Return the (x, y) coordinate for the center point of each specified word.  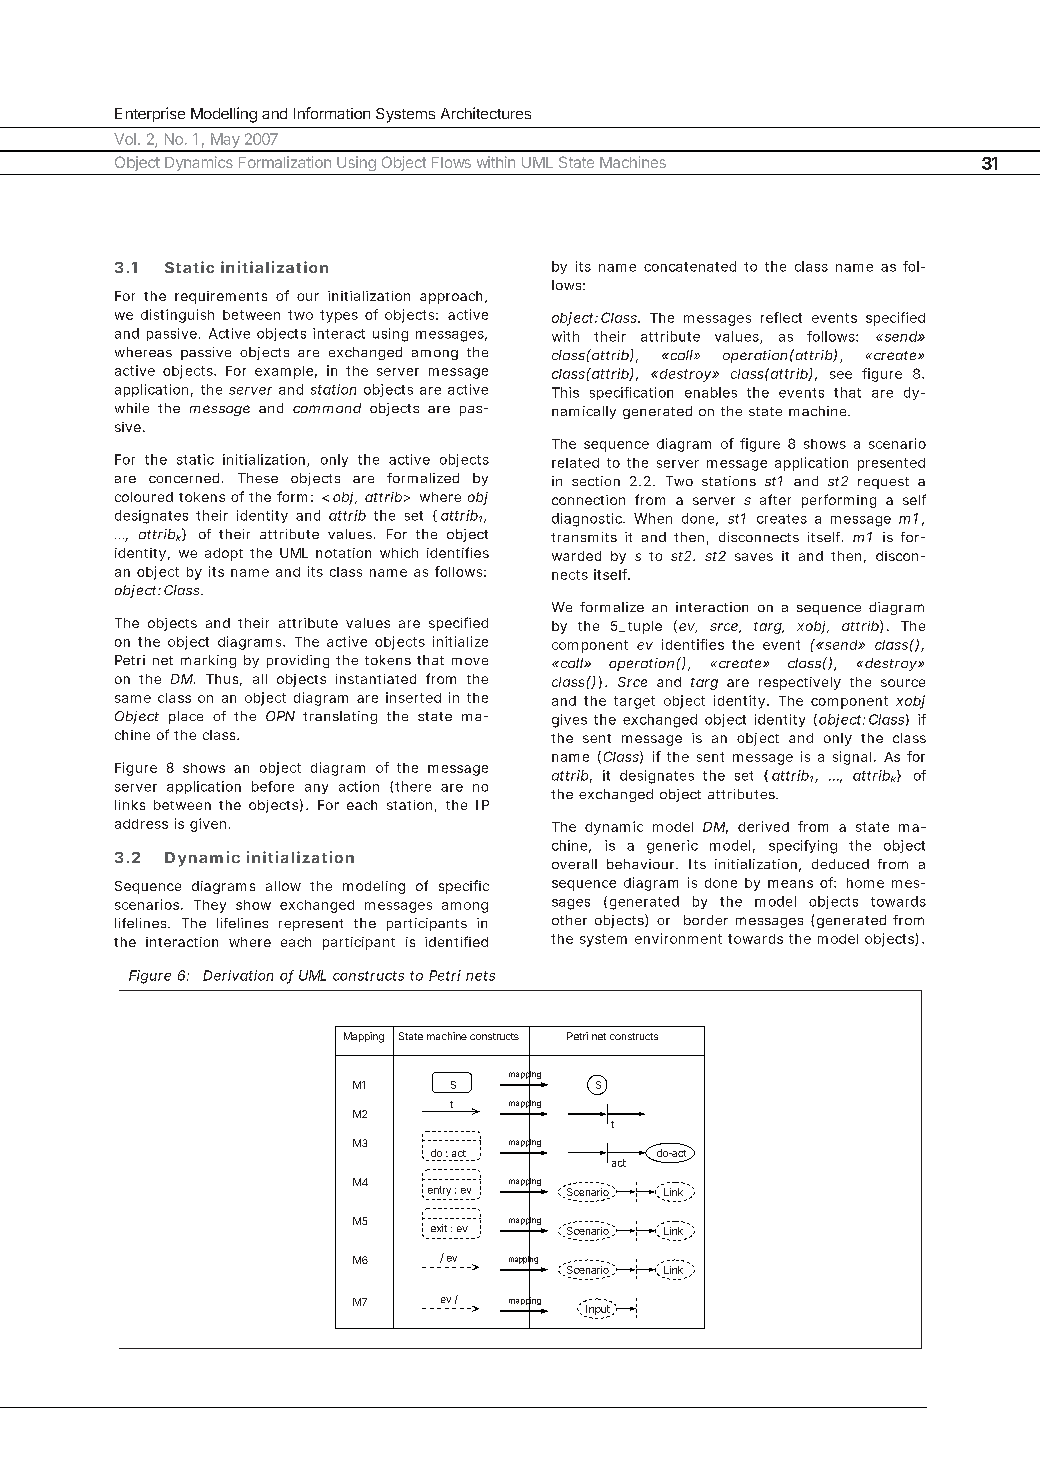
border (706, 920)
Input (598, 1309)
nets (480, 976)
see (841, 375)
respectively (800, 683)
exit (439, 1228)
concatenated (690, 266)
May (225, 142)
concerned (184, 478)
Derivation (238, 975)
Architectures (486, 113)
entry (439, 1191)
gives (569, 721)
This (565, 392)
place (186, 717)
